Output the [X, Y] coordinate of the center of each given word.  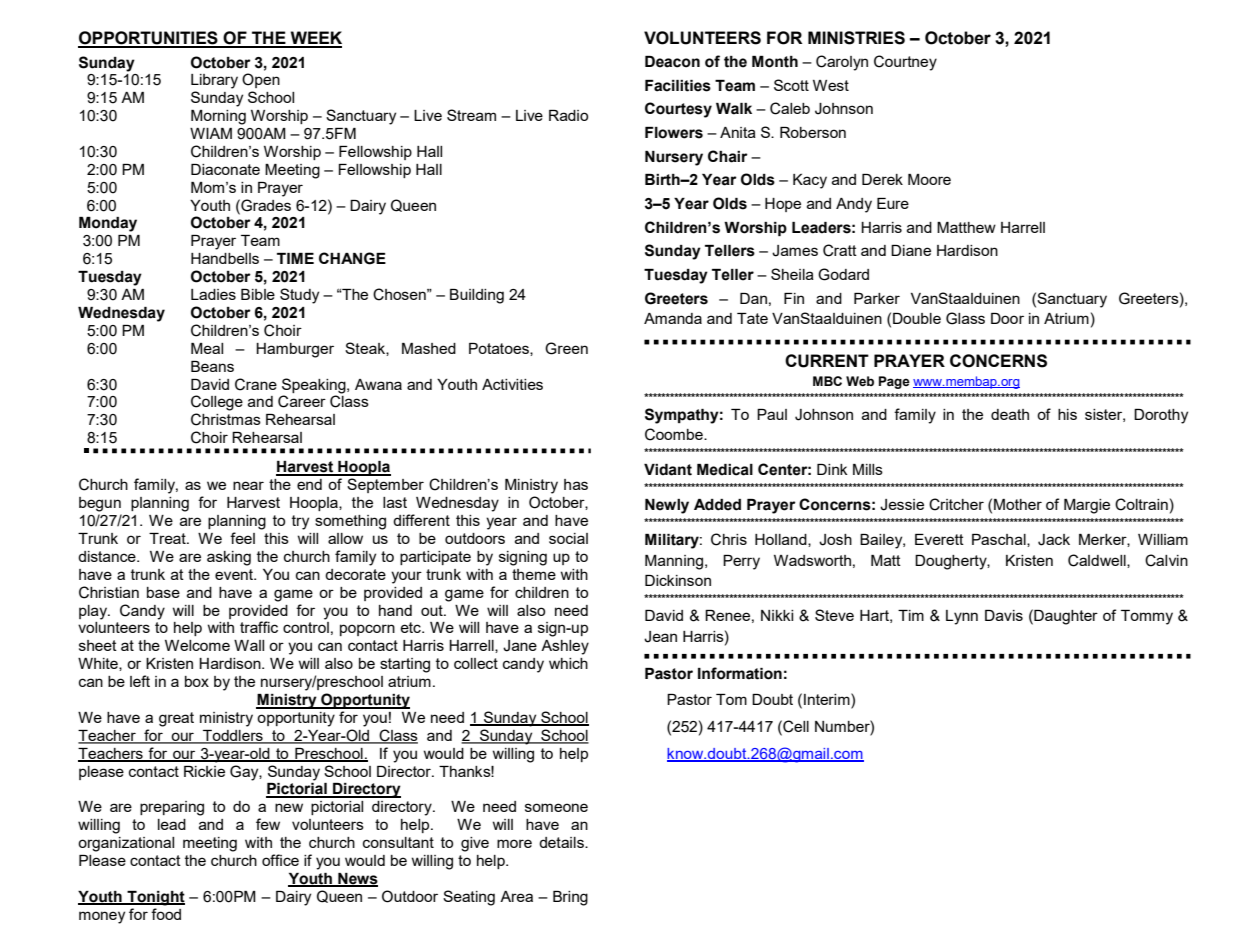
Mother [1018, 504]
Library [214, 81]
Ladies [213, 294]
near [248, 485]
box [197, 681]
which [568, 663]
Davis [1004, 615]
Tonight [155, 898]
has [576, 484]
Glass [965, 318]
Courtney [905, 63]
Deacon [672, 62]
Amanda [673, 318]
